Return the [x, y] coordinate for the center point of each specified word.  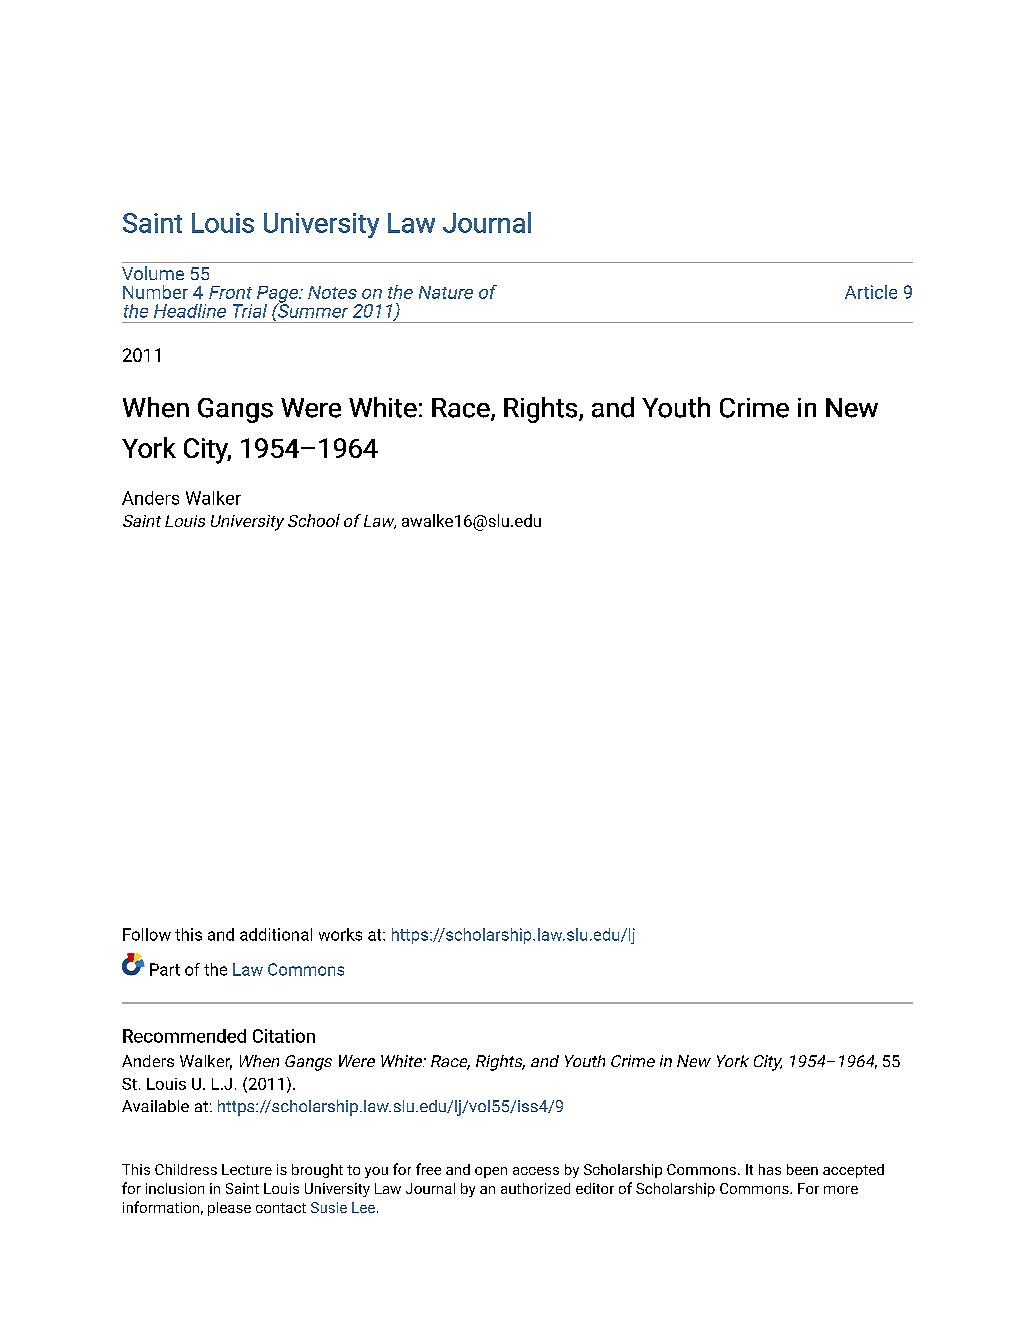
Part [165, 969]
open [491, 1172]
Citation [284, 1036]
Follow [147, 934]
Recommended [184, 1036]
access [536, 1171]
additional [276, 934]
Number [155, 292]
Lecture [247, 1169]
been [802, 1169]
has [770, 1169]
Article [871, 292]
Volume [153, 273]
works [340, 934]
